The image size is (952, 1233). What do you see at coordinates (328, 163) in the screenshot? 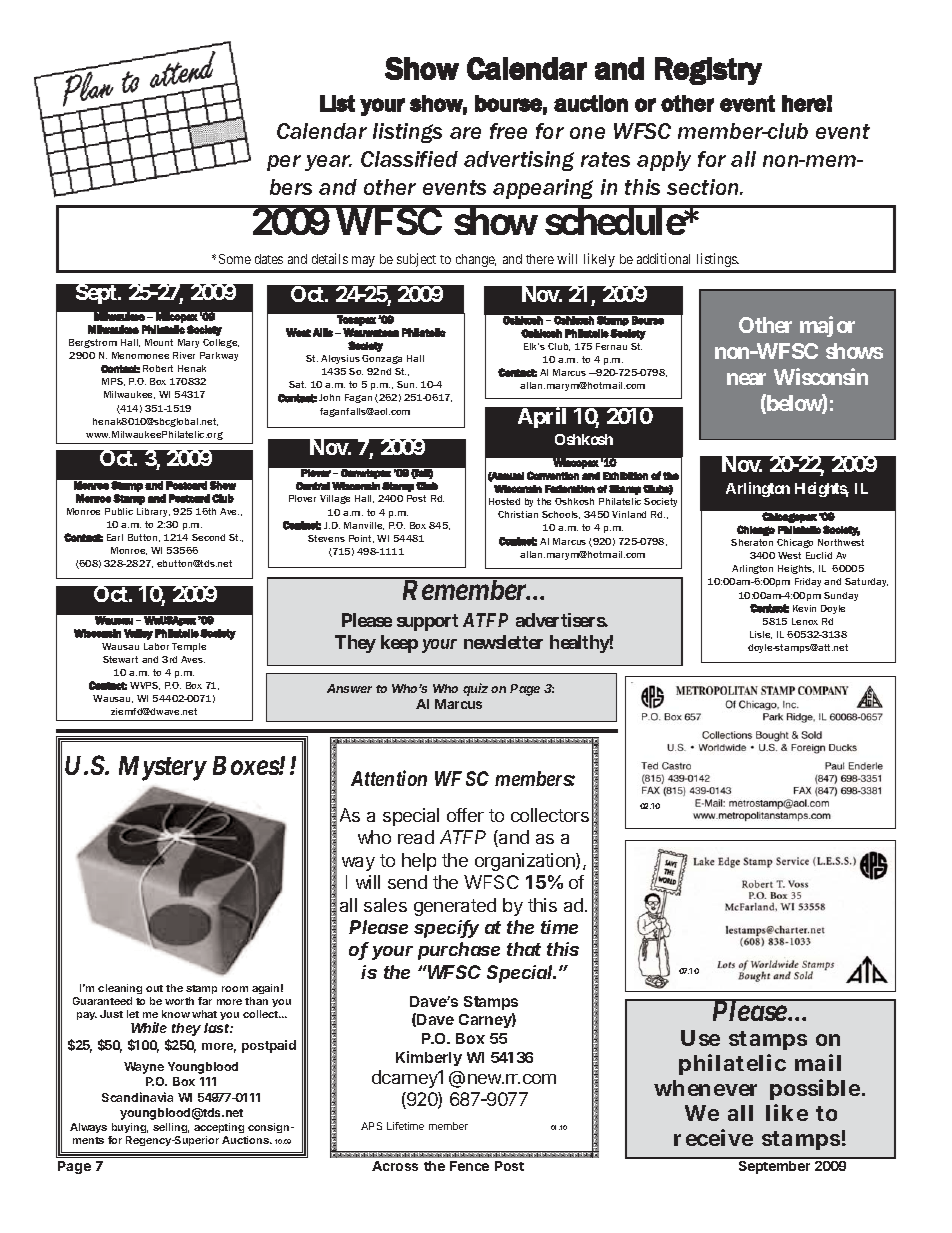
I see `year` at bounding box center [328, 163].
